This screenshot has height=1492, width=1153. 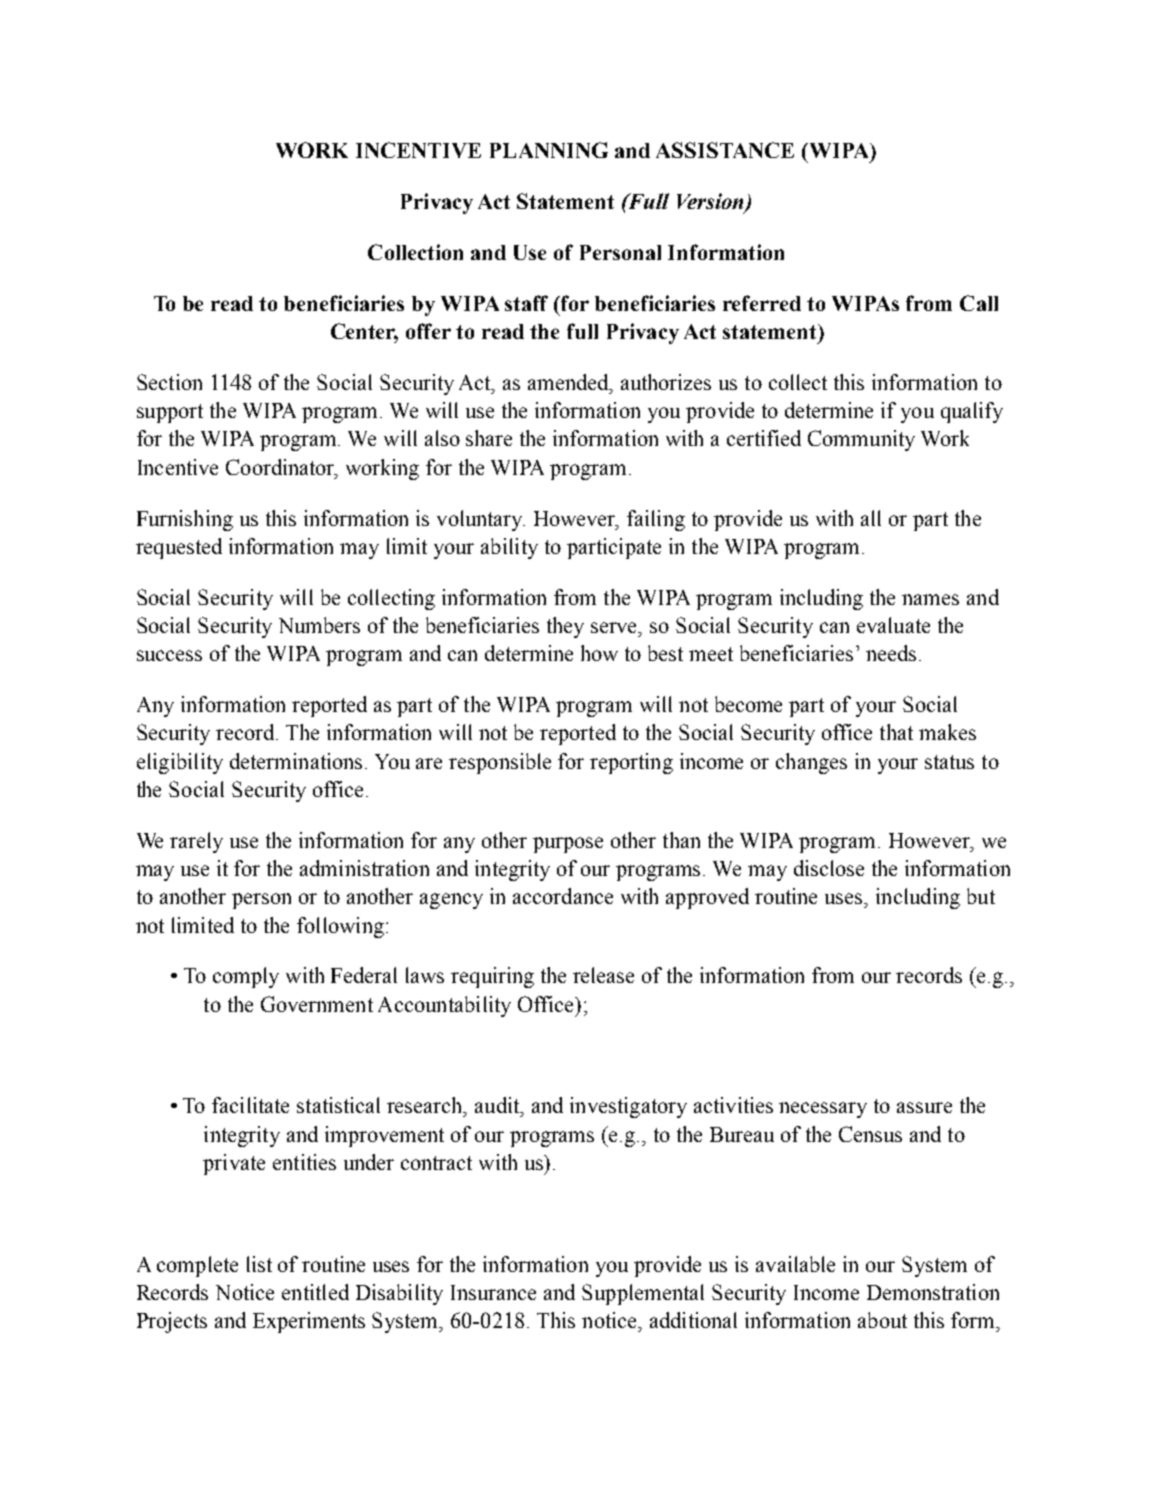 What do you see at coordinates (643, 1294) in the screenshot?
I see `Supplemental` at bounding box center [643, 1294].
